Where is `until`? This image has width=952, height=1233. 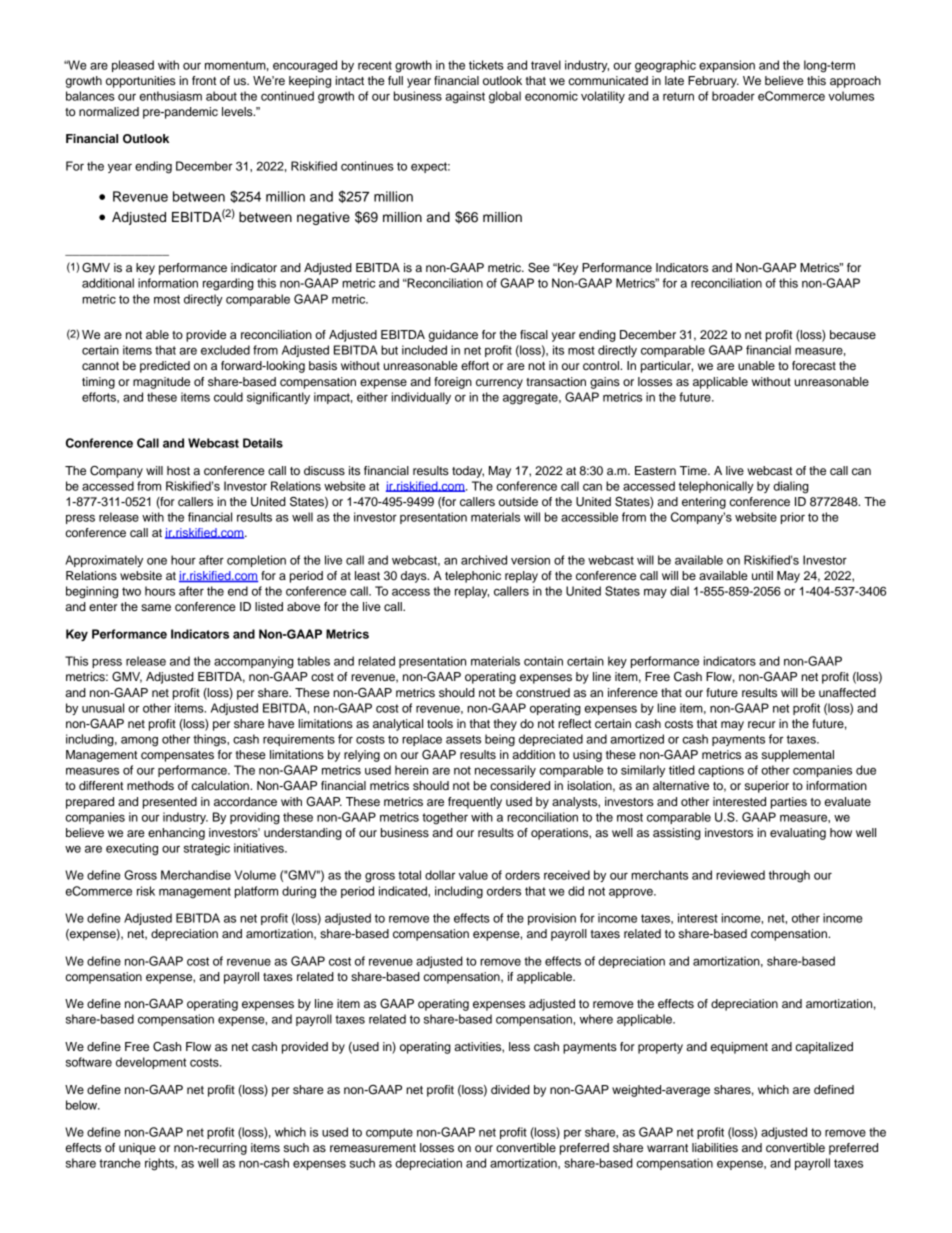 until is located at coordinates (762, 575).
